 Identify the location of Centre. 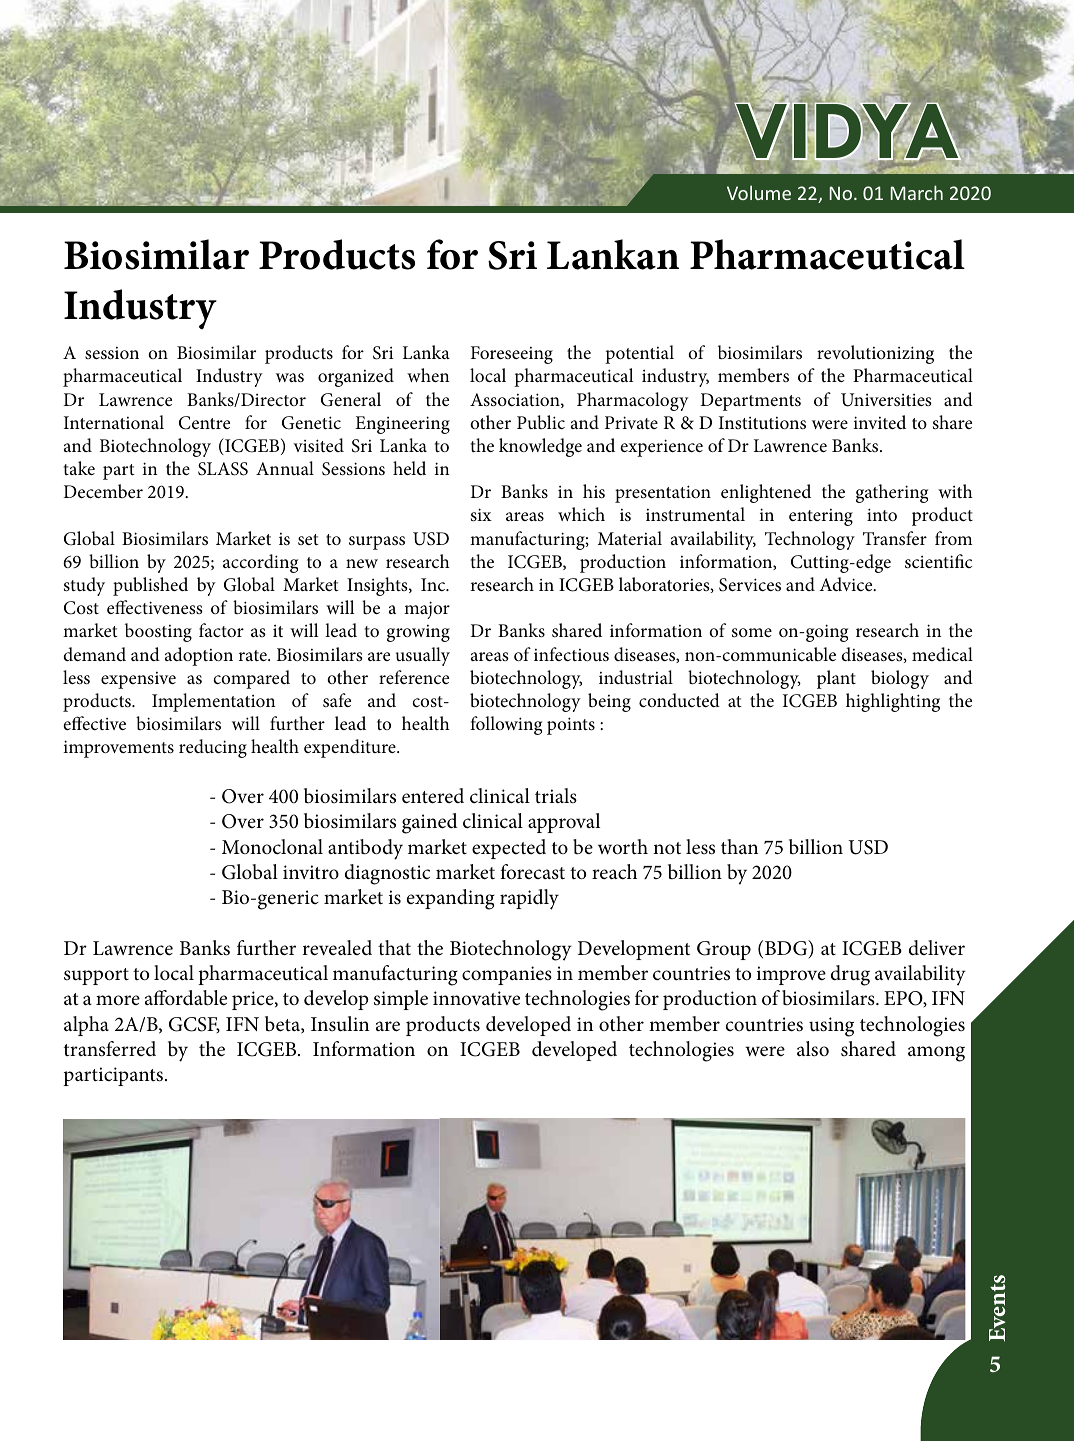
(204, 423).
